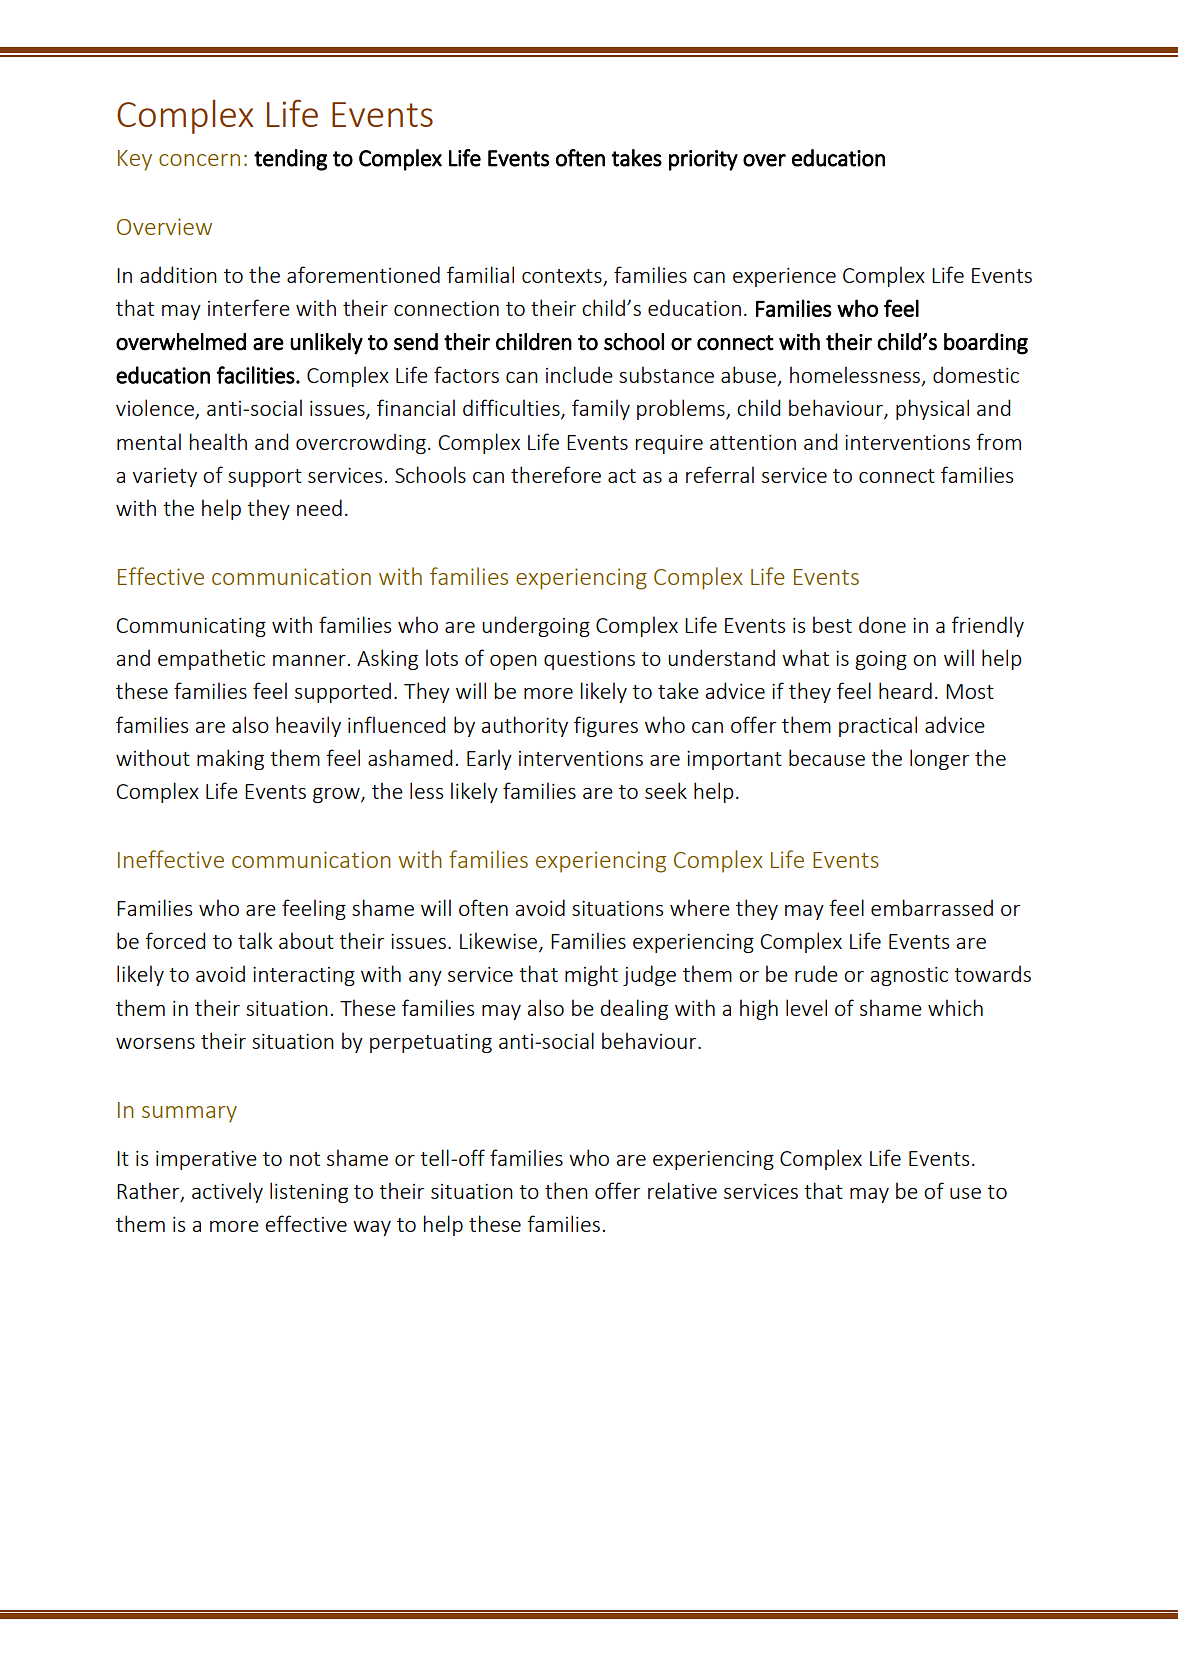 The height and width of the screenshot is (1666, 1178). Describe the element at coordinates (905, 690) in the screenshot. I see `heard` at that location.
